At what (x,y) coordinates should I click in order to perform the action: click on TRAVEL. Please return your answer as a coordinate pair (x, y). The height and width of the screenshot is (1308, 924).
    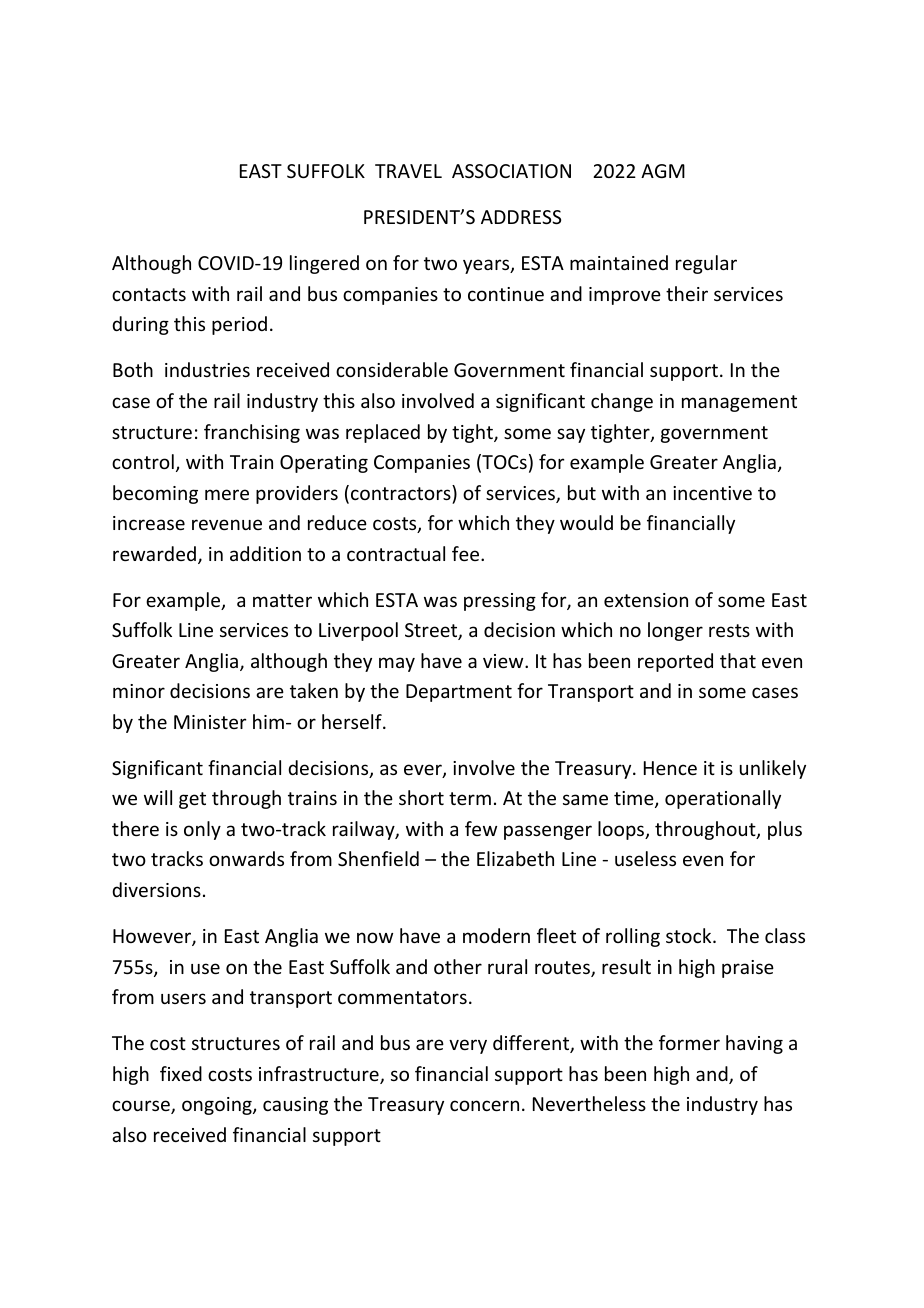
    Looking at the image, I should click on (408, 171).
